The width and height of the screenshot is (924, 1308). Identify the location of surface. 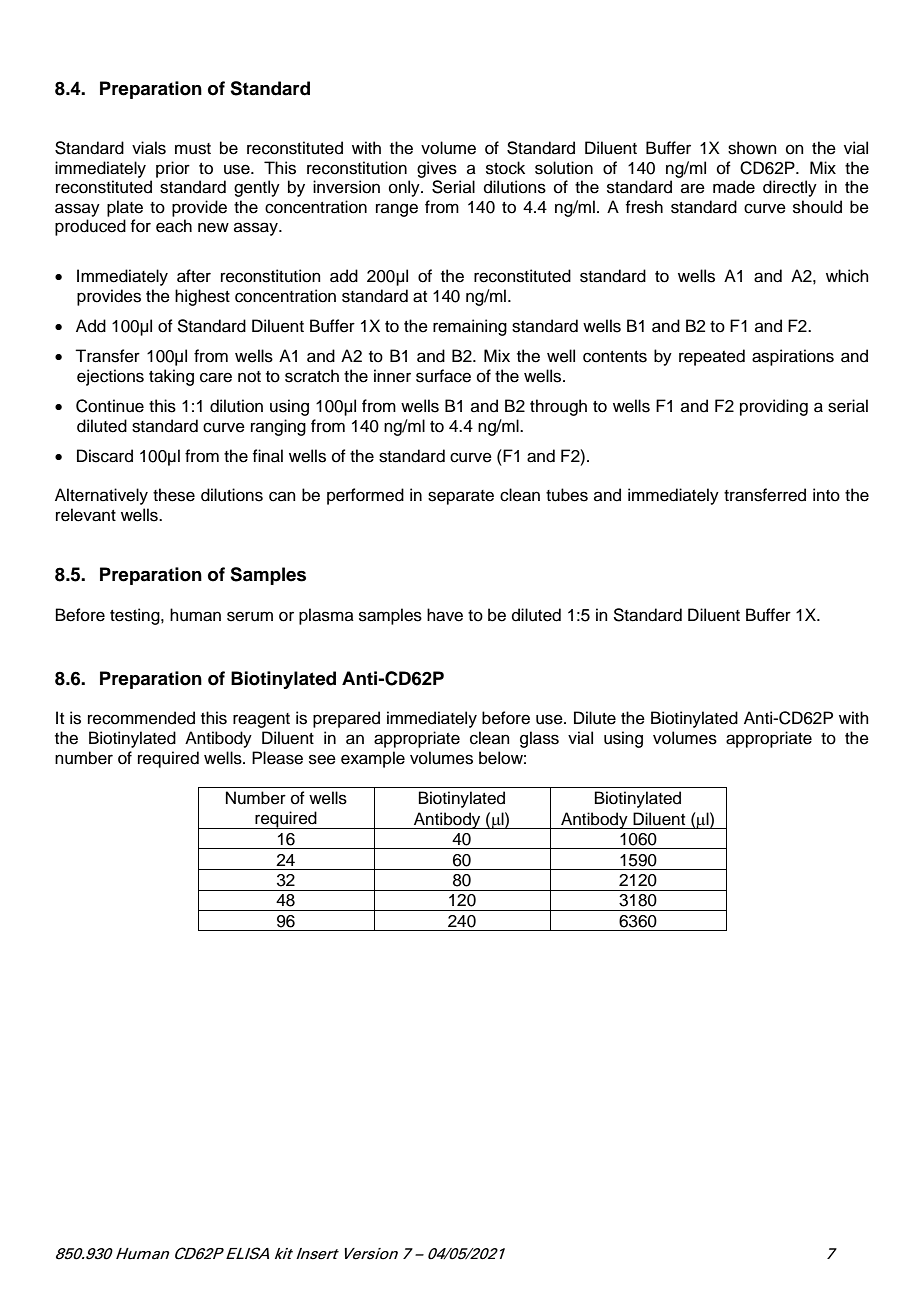
(443, 376).
